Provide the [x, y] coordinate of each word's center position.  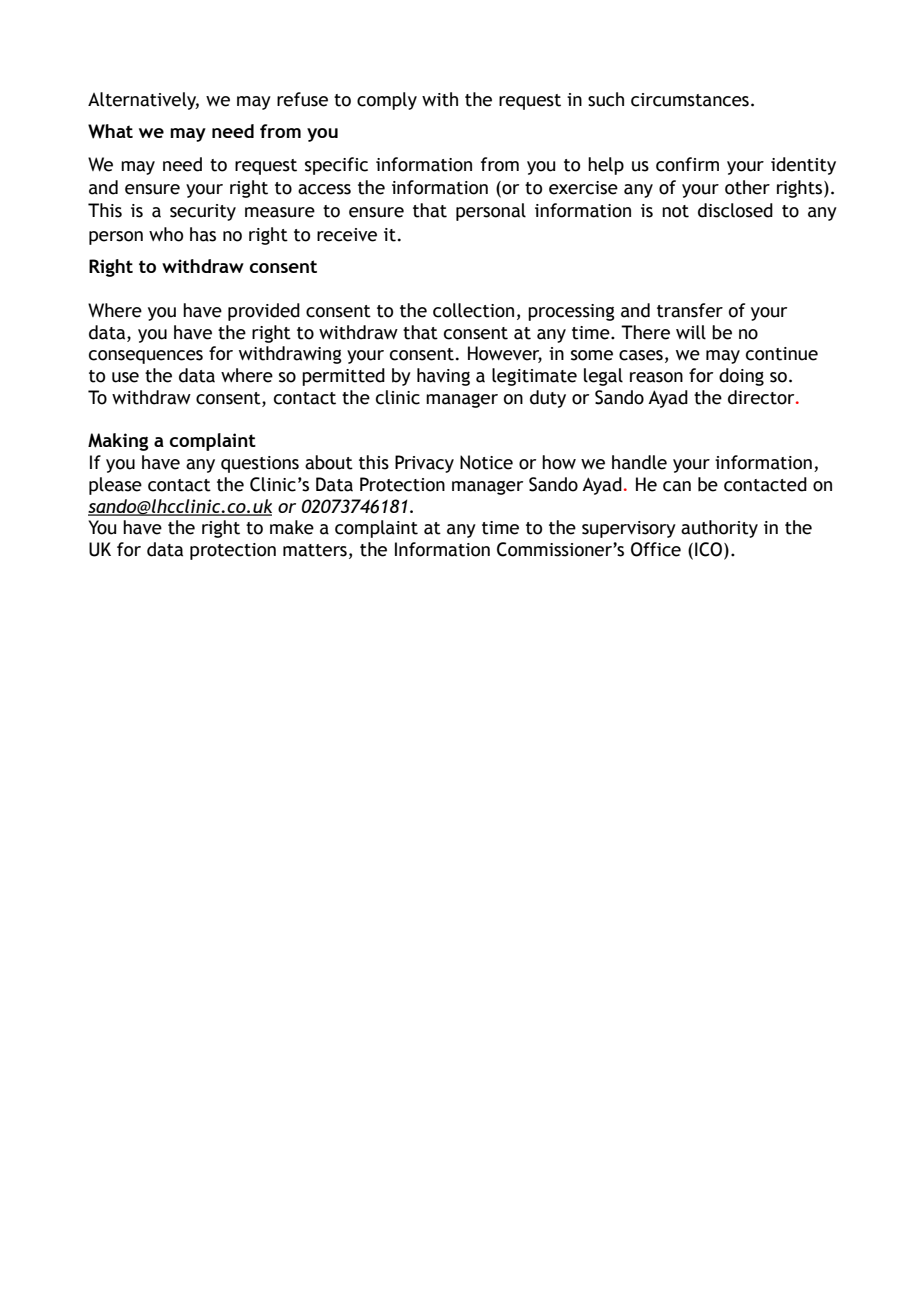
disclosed [735, 210]
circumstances [690, 100]
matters [315, 550]
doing [741, 377]
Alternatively [143, 101]
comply [387, 101]
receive [347, 235]
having [443, 377]
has [203, 234]
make [292, 527]
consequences [146, 357]
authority [719, 529]
